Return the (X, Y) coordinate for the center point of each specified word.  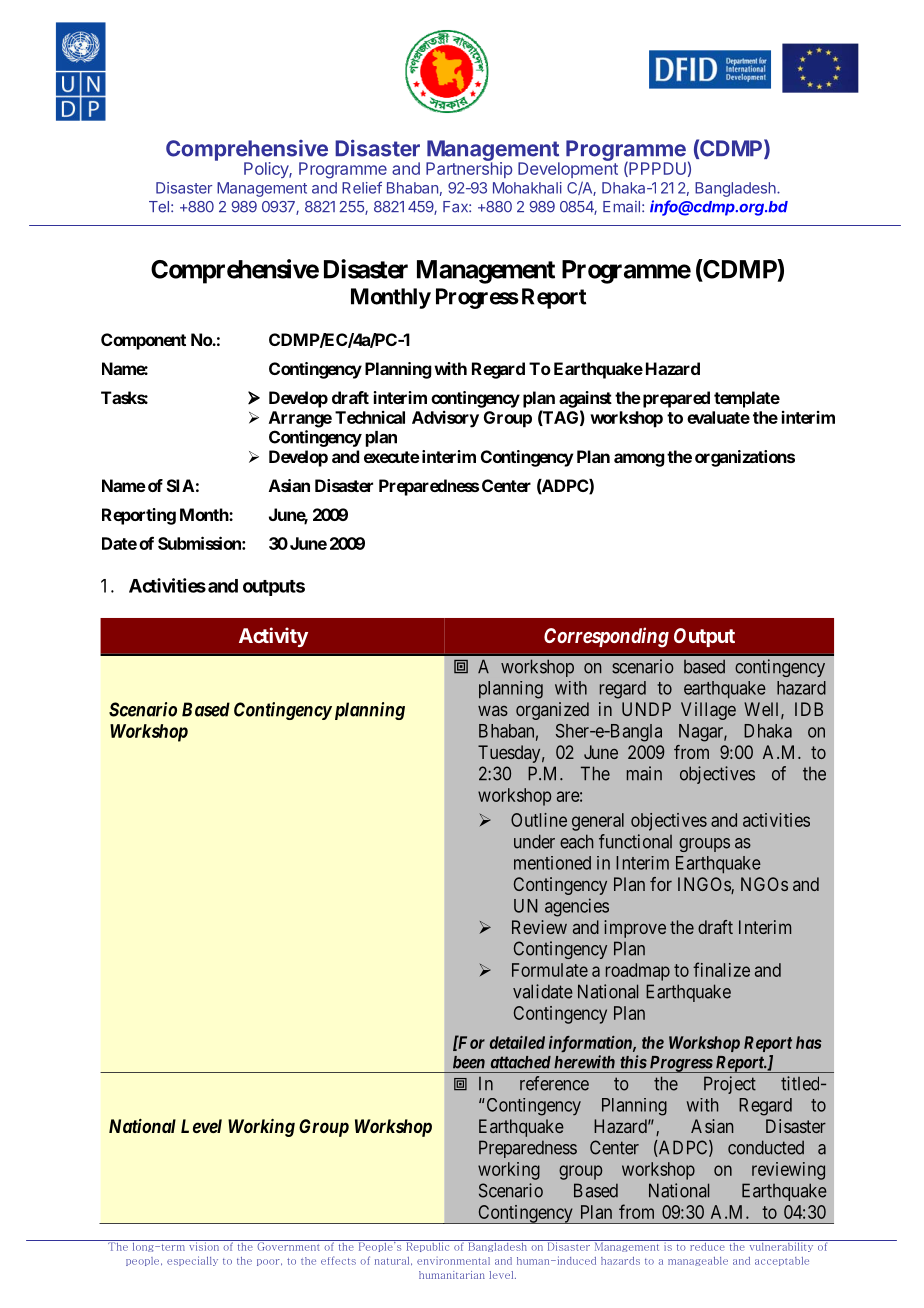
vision (204, 1245)
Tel (159, 207)
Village (708, 711)
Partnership (469, 169)
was (493, 711)
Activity (273, 637)
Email (621, 207)
